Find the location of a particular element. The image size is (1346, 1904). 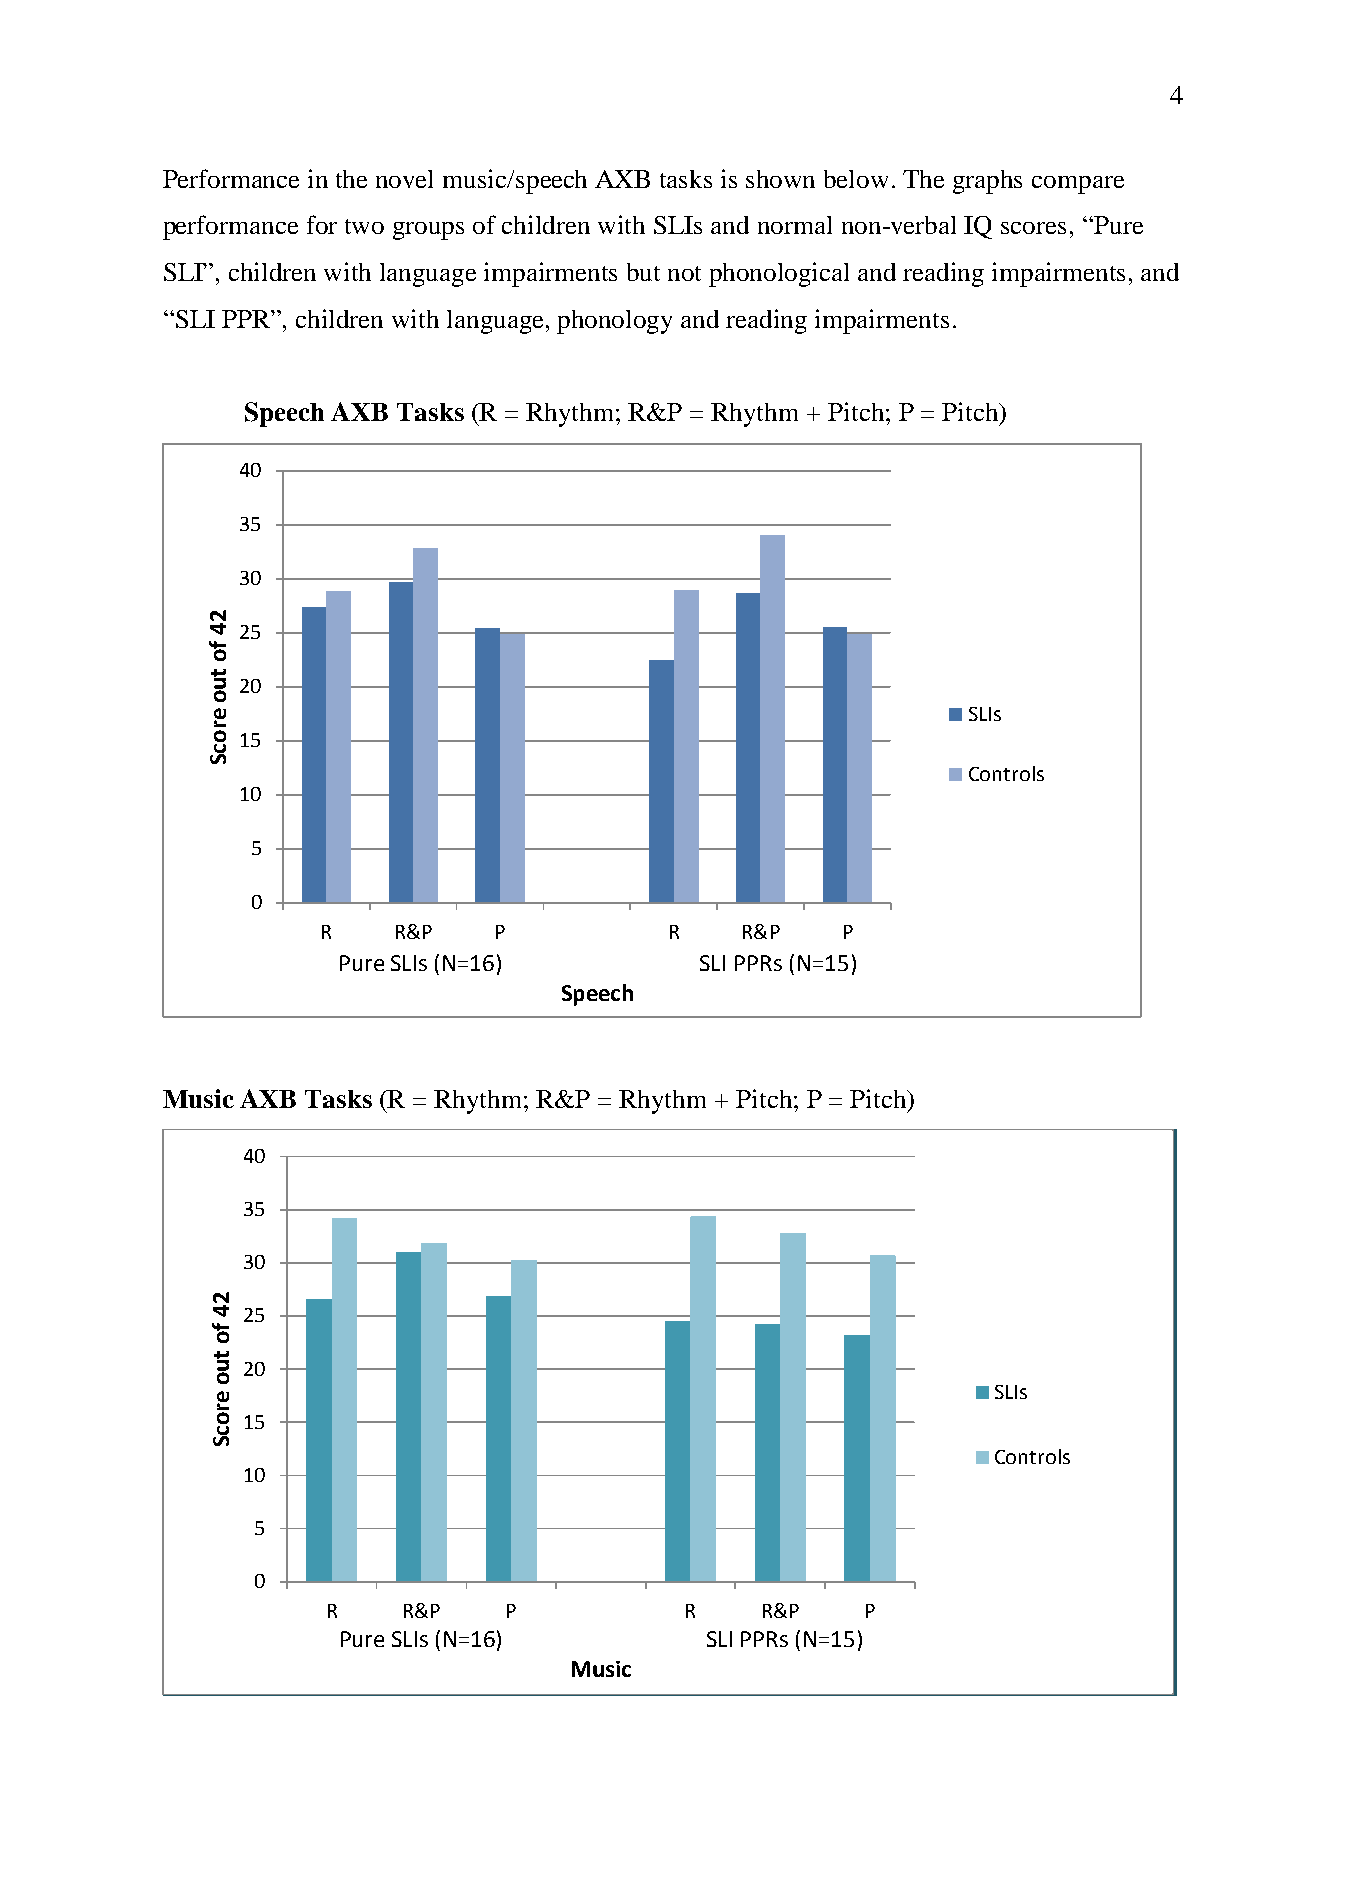

phonology is located at coordinates (614, 322).
